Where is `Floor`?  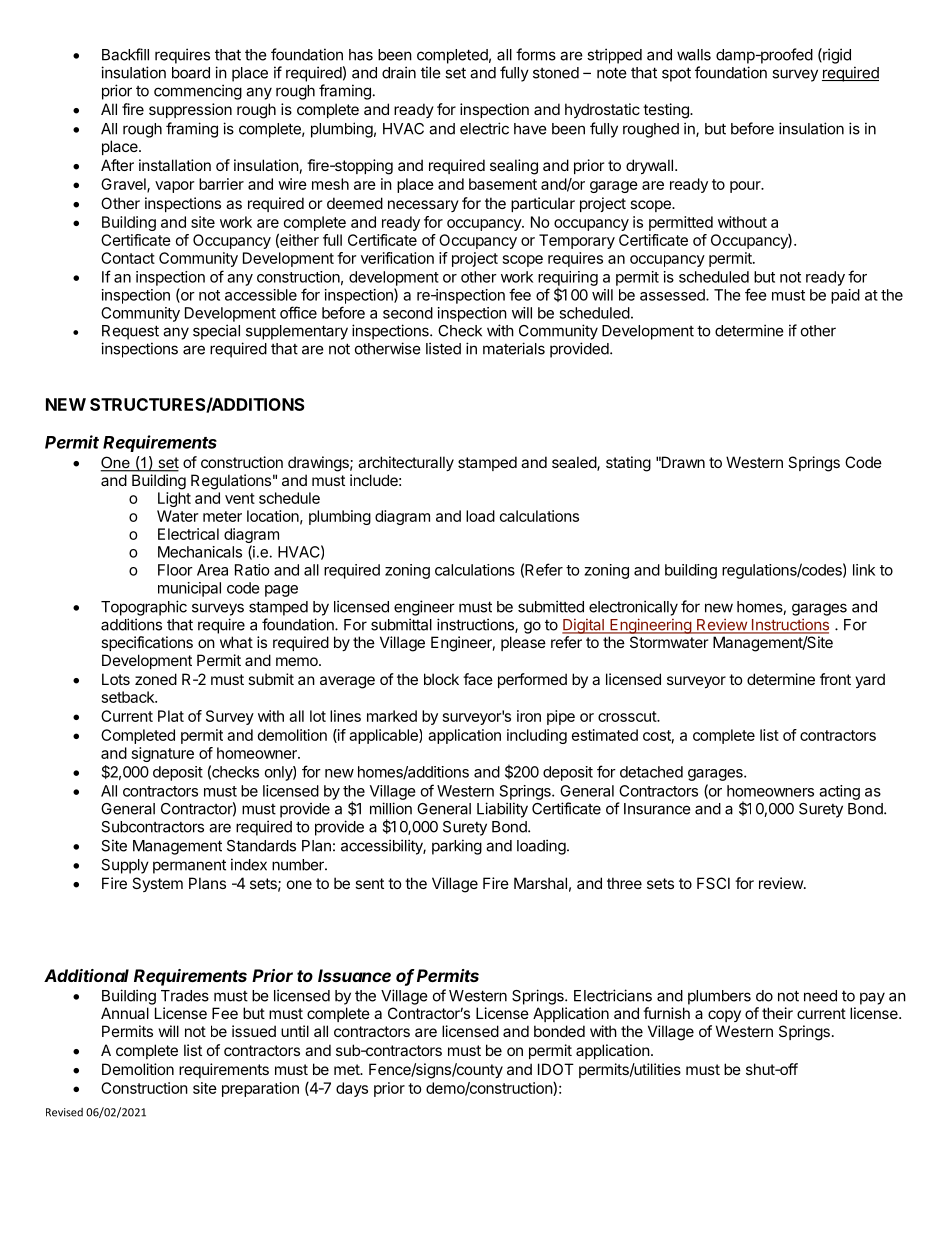 Floor is located at coordinates (175, 570).
